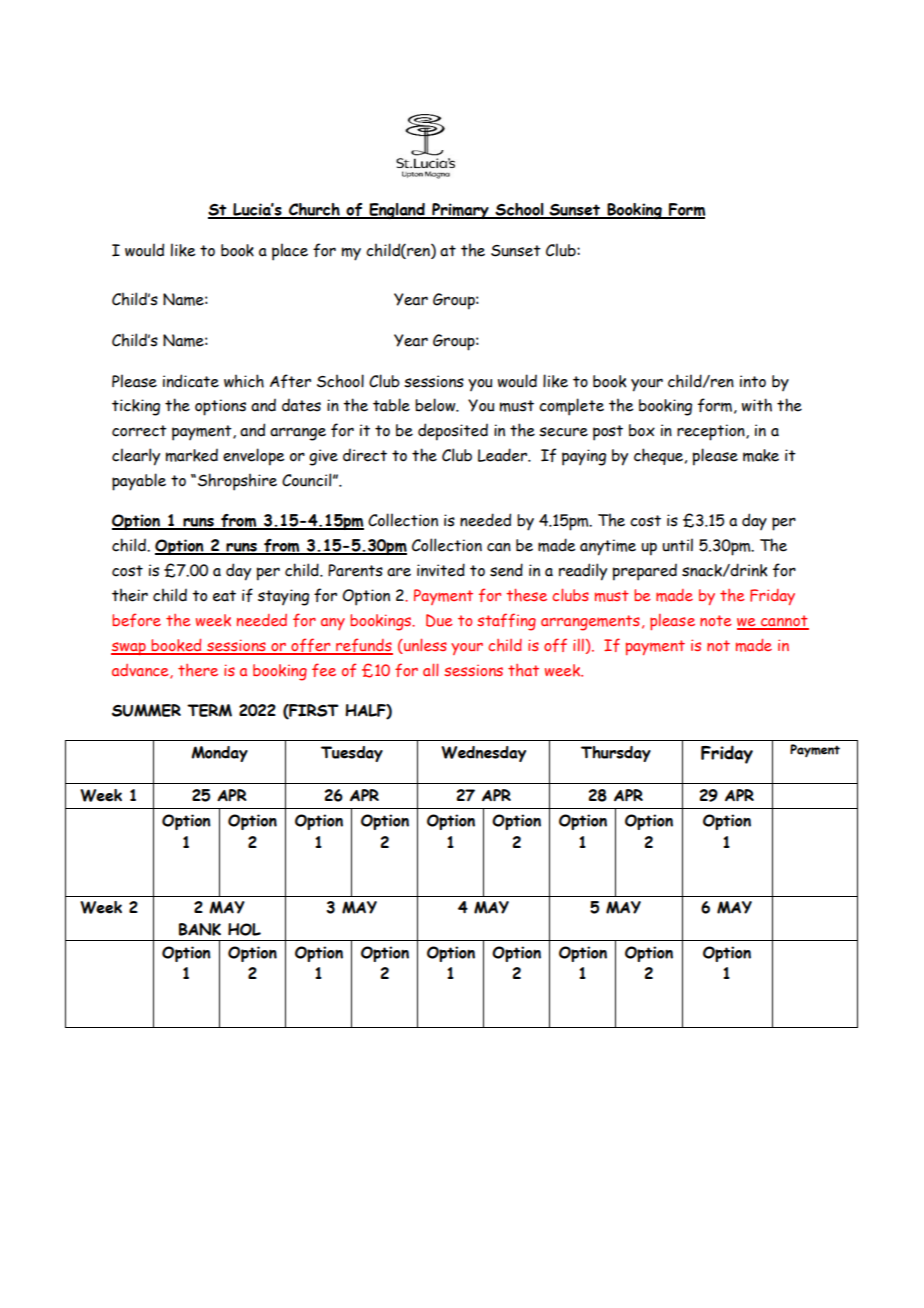  What do you see at coordinates (441, 570) in the screenshot?
I see `invited` at bounding box center [441, 570].
